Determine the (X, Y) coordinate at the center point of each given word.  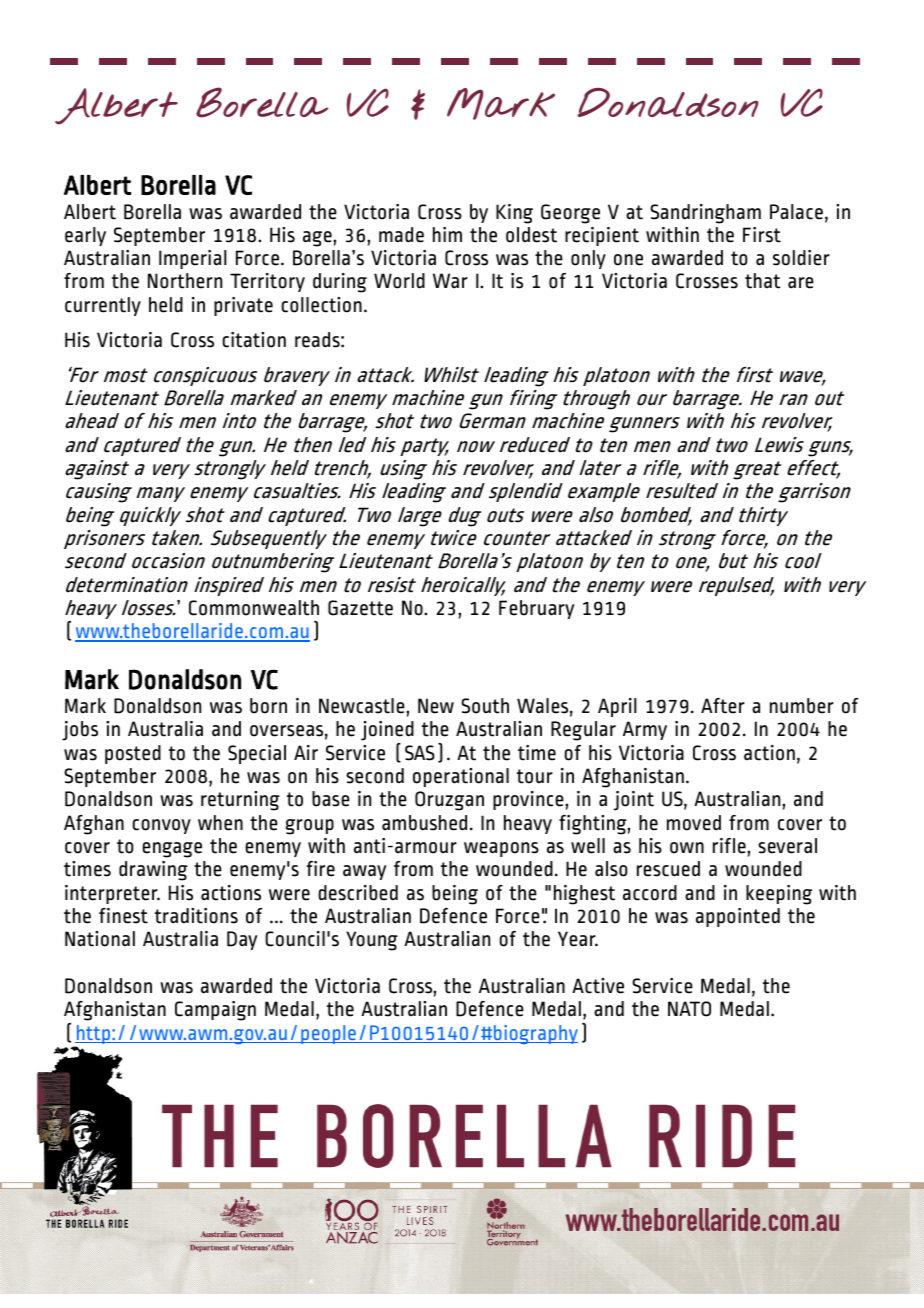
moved (694, 823)
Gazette (360, 608)
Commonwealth (254, 608)
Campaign (215, 1011)
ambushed (424, 823)
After (723, 706)
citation (254, 340)
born (268, 706)
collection (321, 305)
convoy (161, 826)
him (447, 234)
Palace (796, 212)
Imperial (193, 259)
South (485, 706)
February (536, 609)
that (762, 281)
